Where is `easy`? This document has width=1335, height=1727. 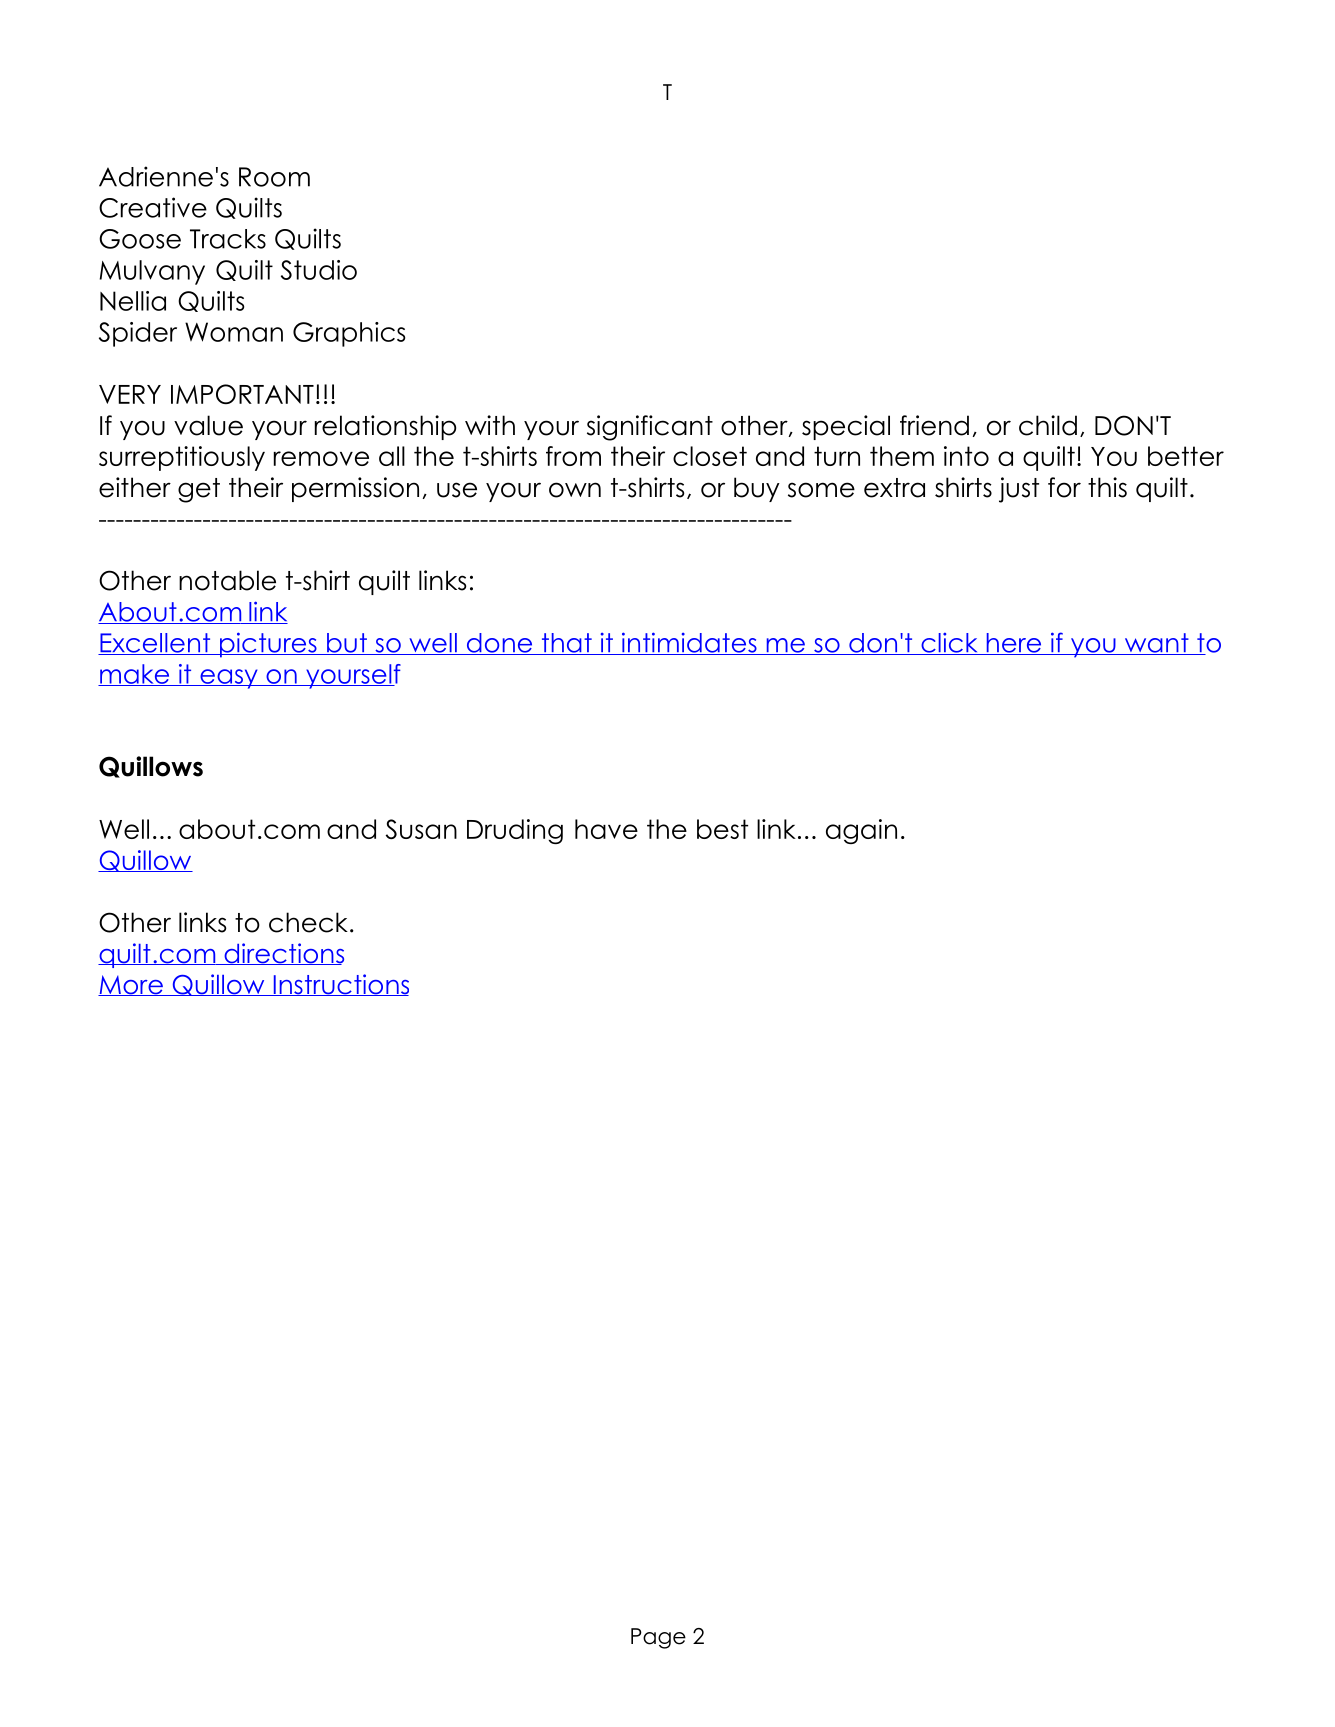 easy is located at coordinates (229, 679).
